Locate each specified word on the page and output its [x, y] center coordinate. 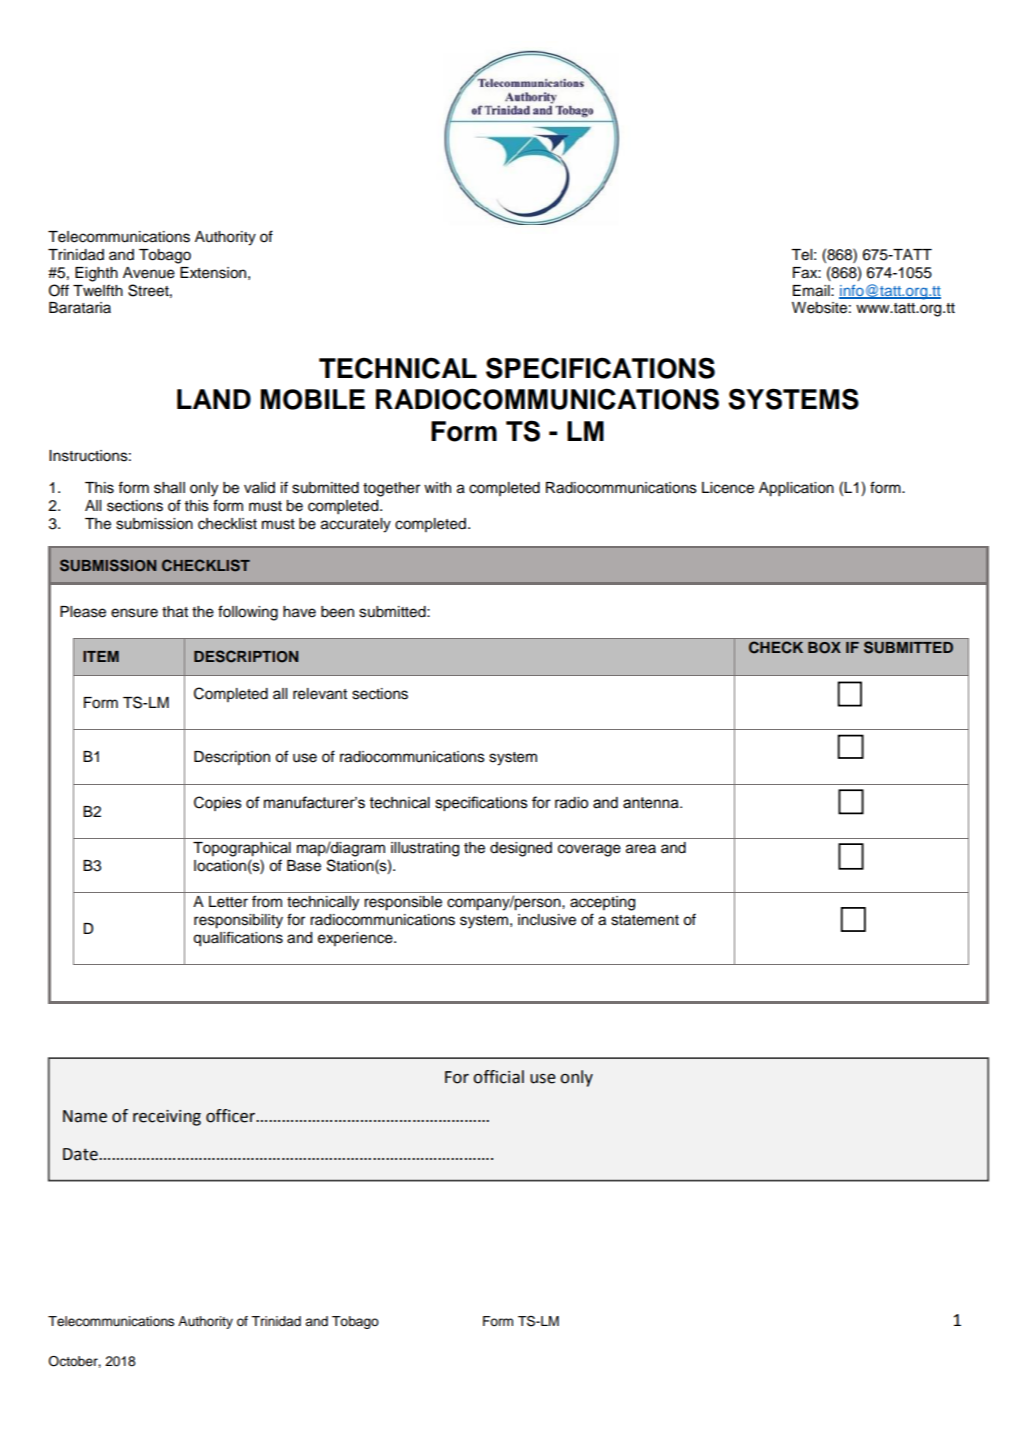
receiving [167, 1118]
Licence [728, 488]
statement [645, 920]
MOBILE [312, 399]
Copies [218, 803]
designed [521, 849]
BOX [824, 648]
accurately [356, 525]
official [498, 1077]
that [175, 612]
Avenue [149, 273]
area [641, 849]
